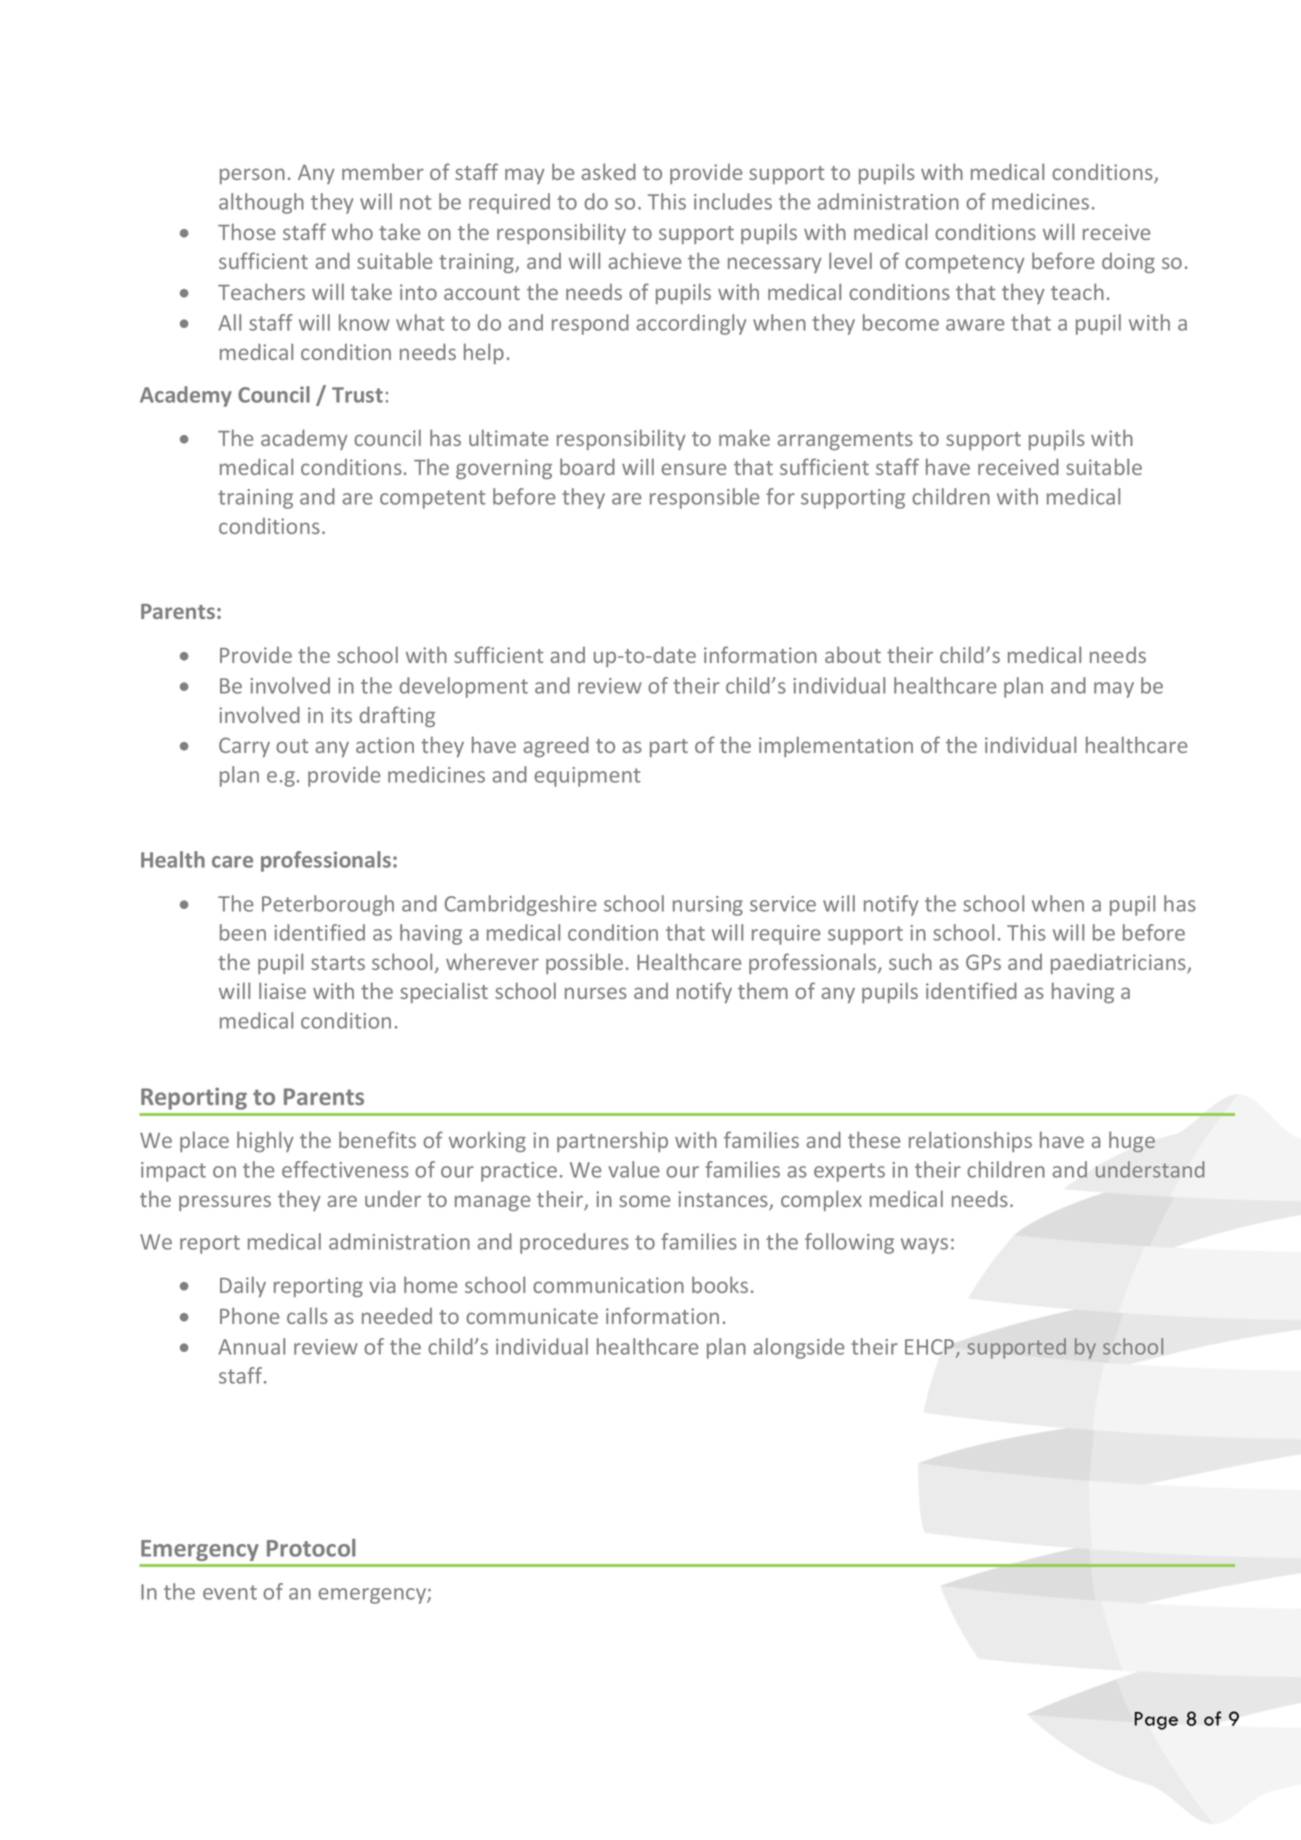 This document has height=1840, width=1301. I want to click on highly, so click(265, 1141).
